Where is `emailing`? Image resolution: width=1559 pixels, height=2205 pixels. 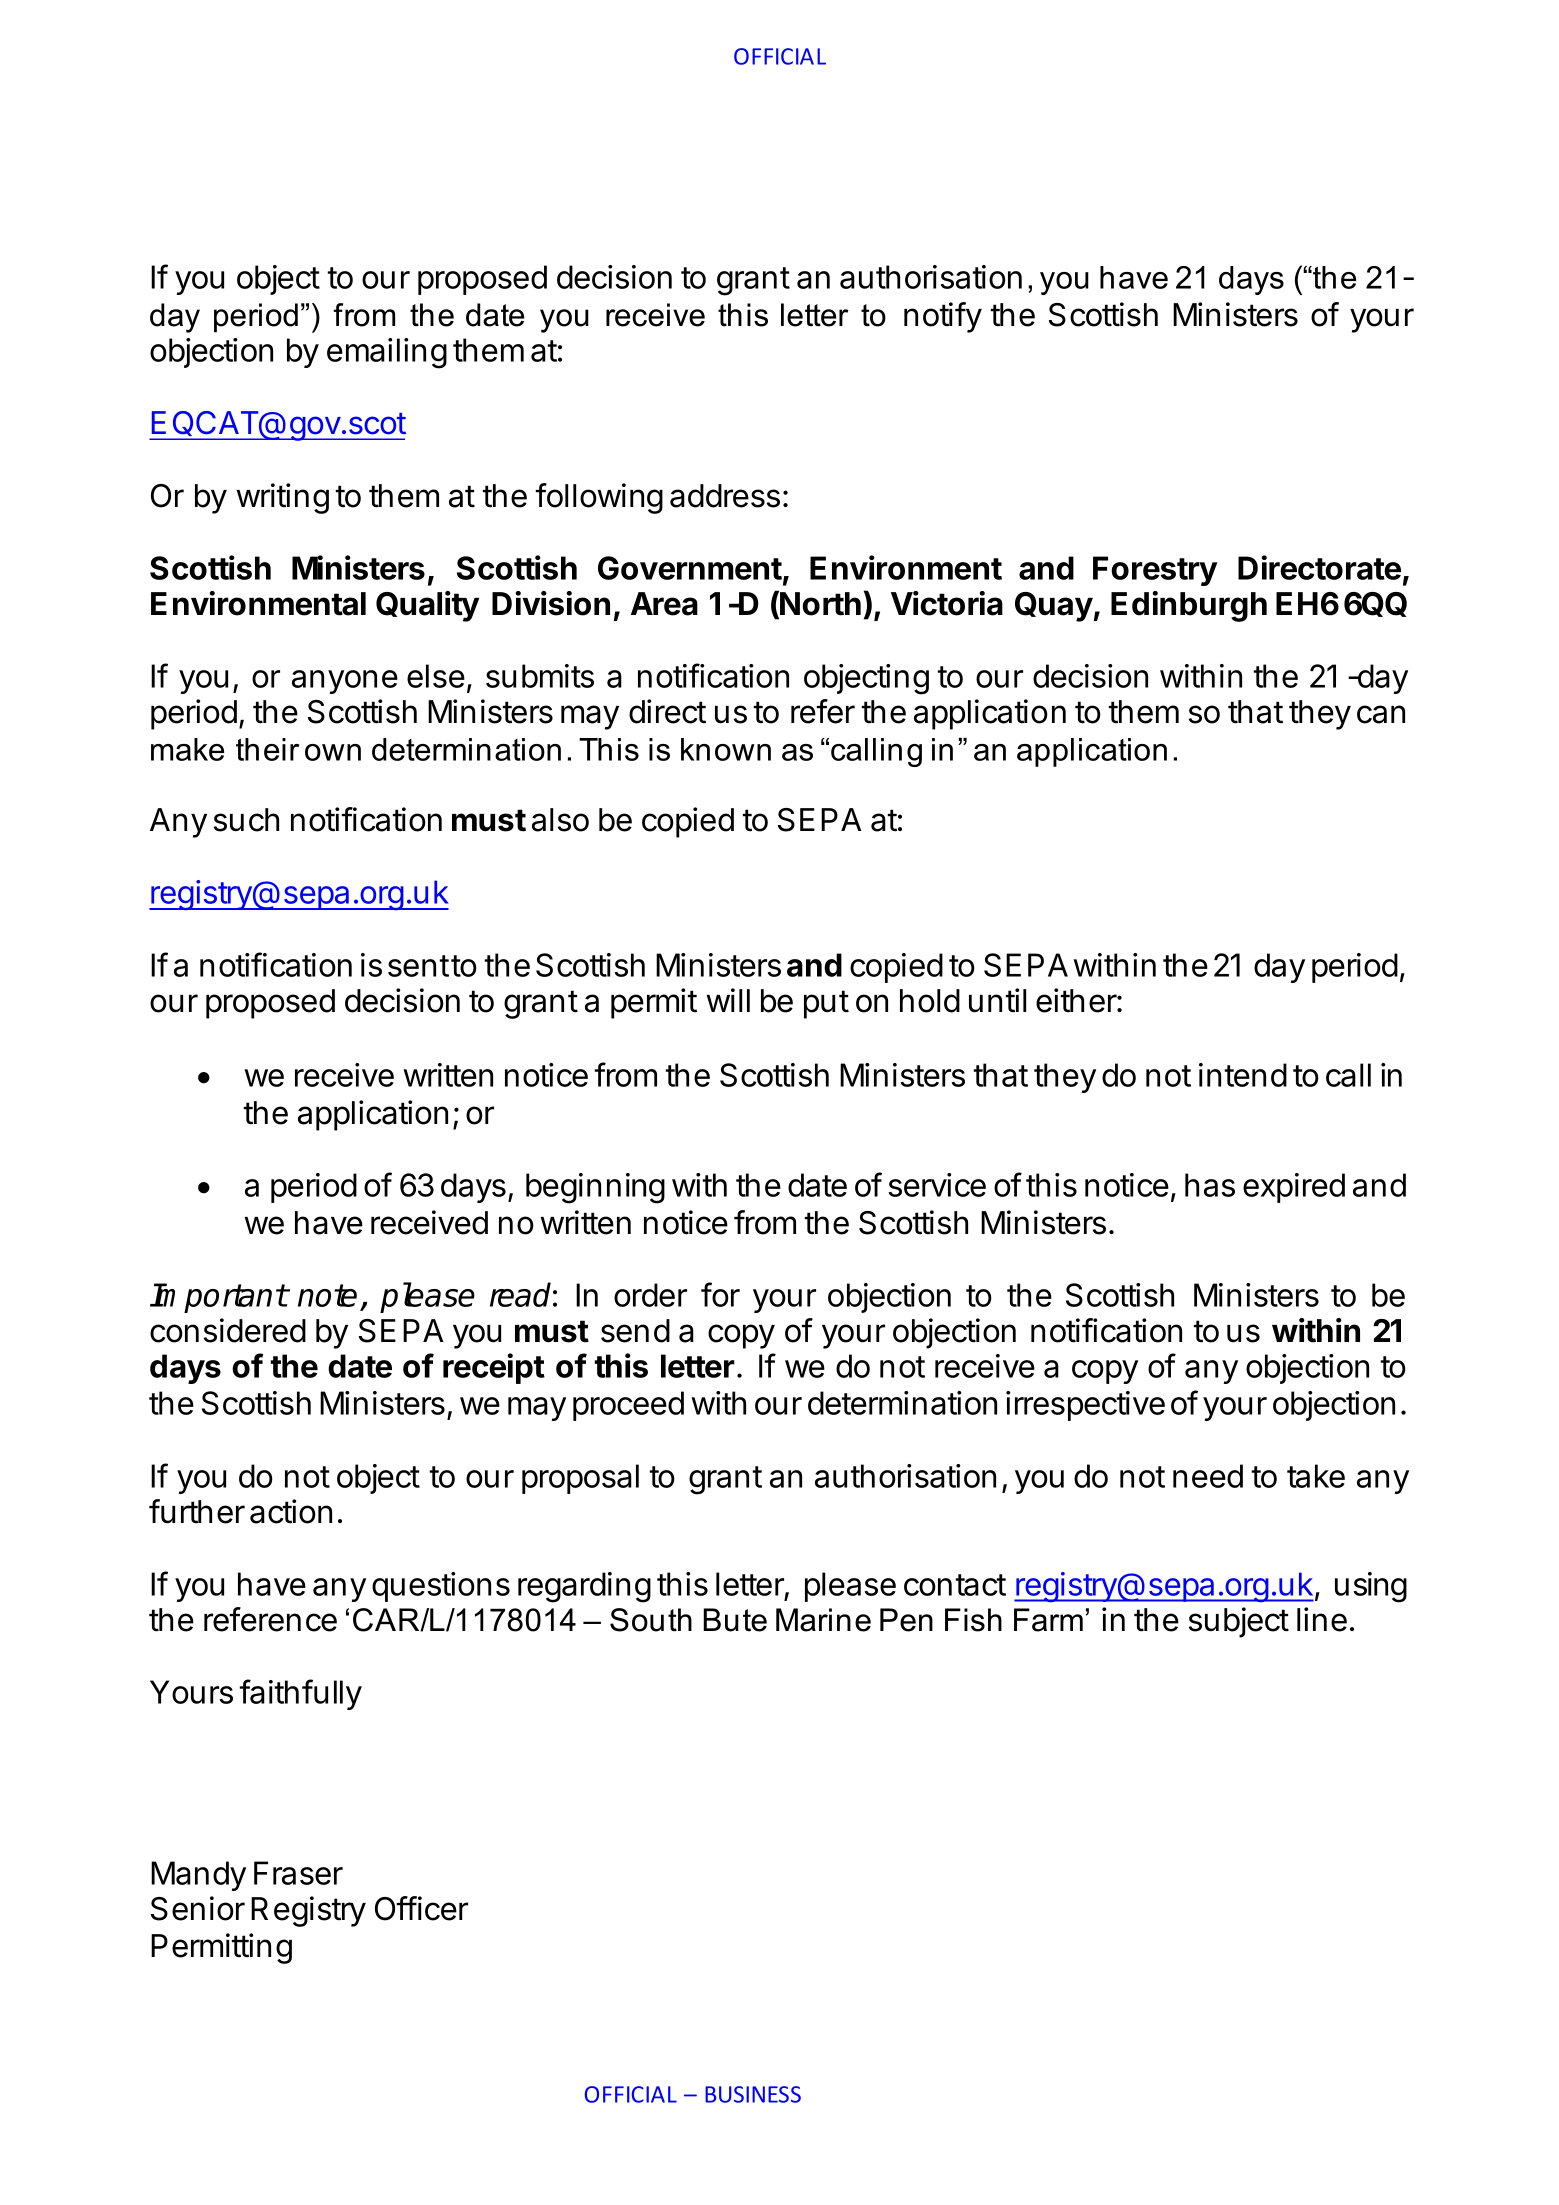
emailing is located at coordinates (387, 353).
